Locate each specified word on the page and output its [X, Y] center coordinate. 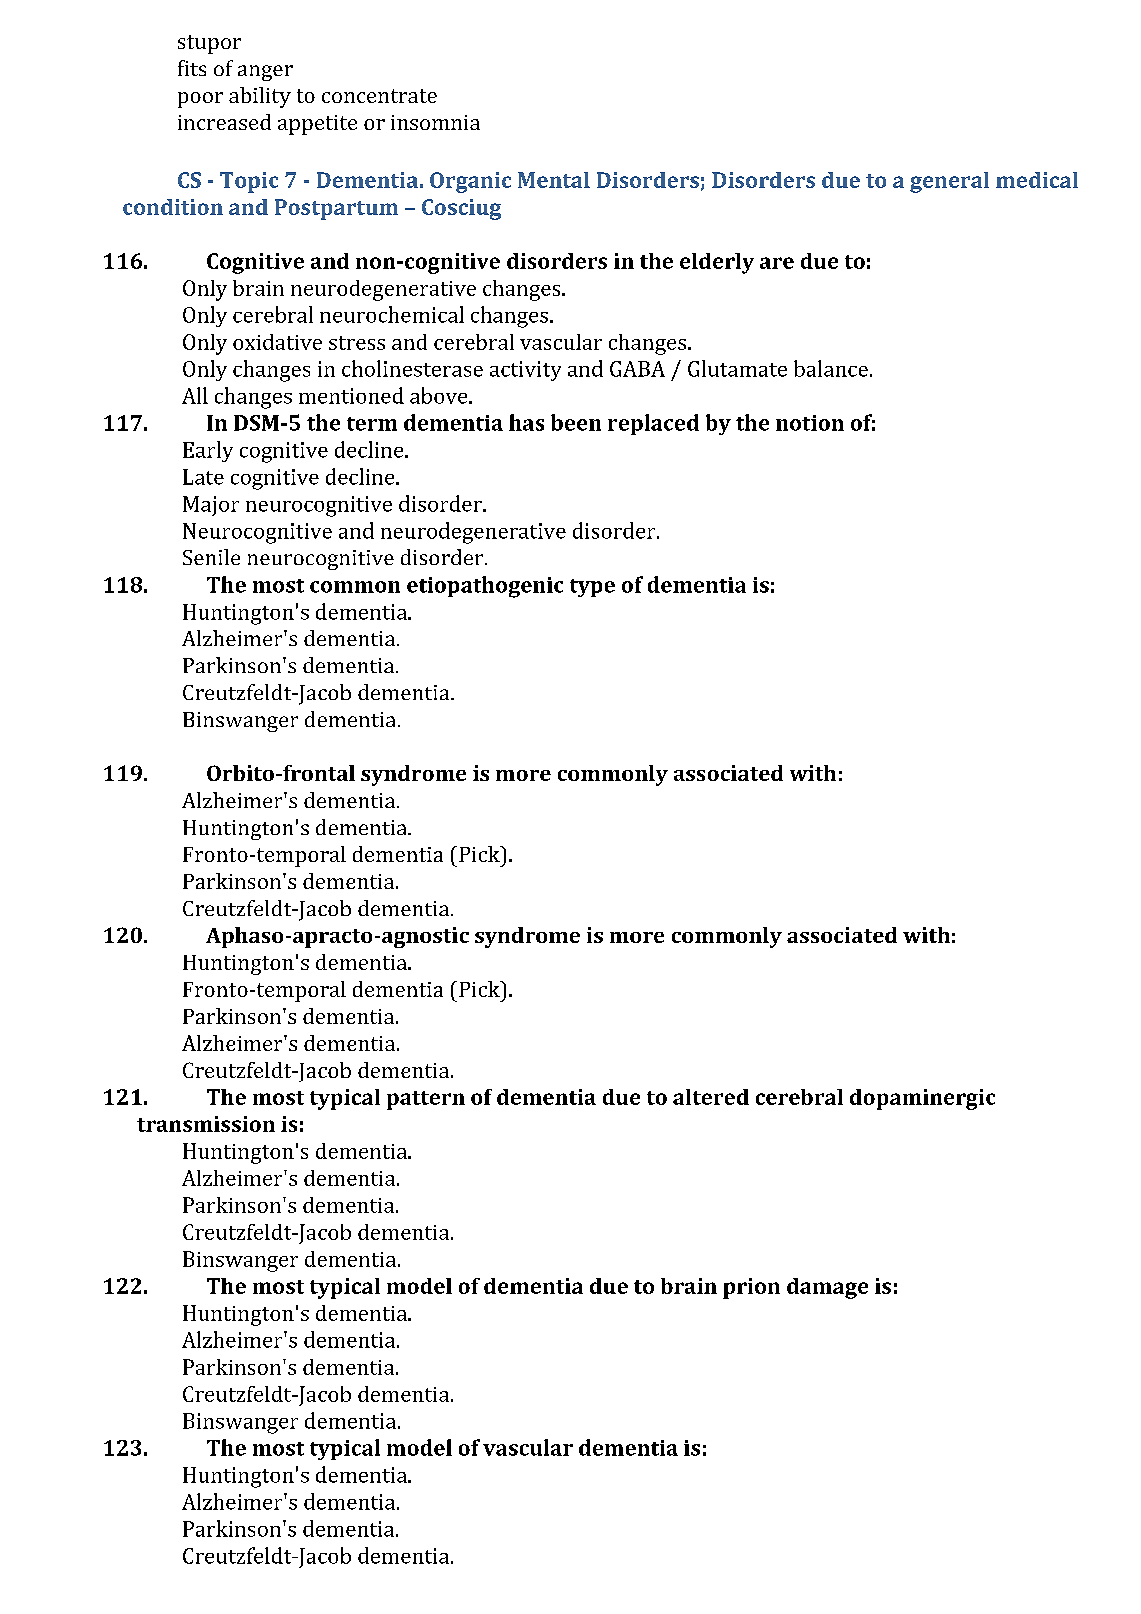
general [949, 182]
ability [260, 97]
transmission [206, 1124]
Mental [554, 180]
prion [751, 1288]
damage [827, 1288]
